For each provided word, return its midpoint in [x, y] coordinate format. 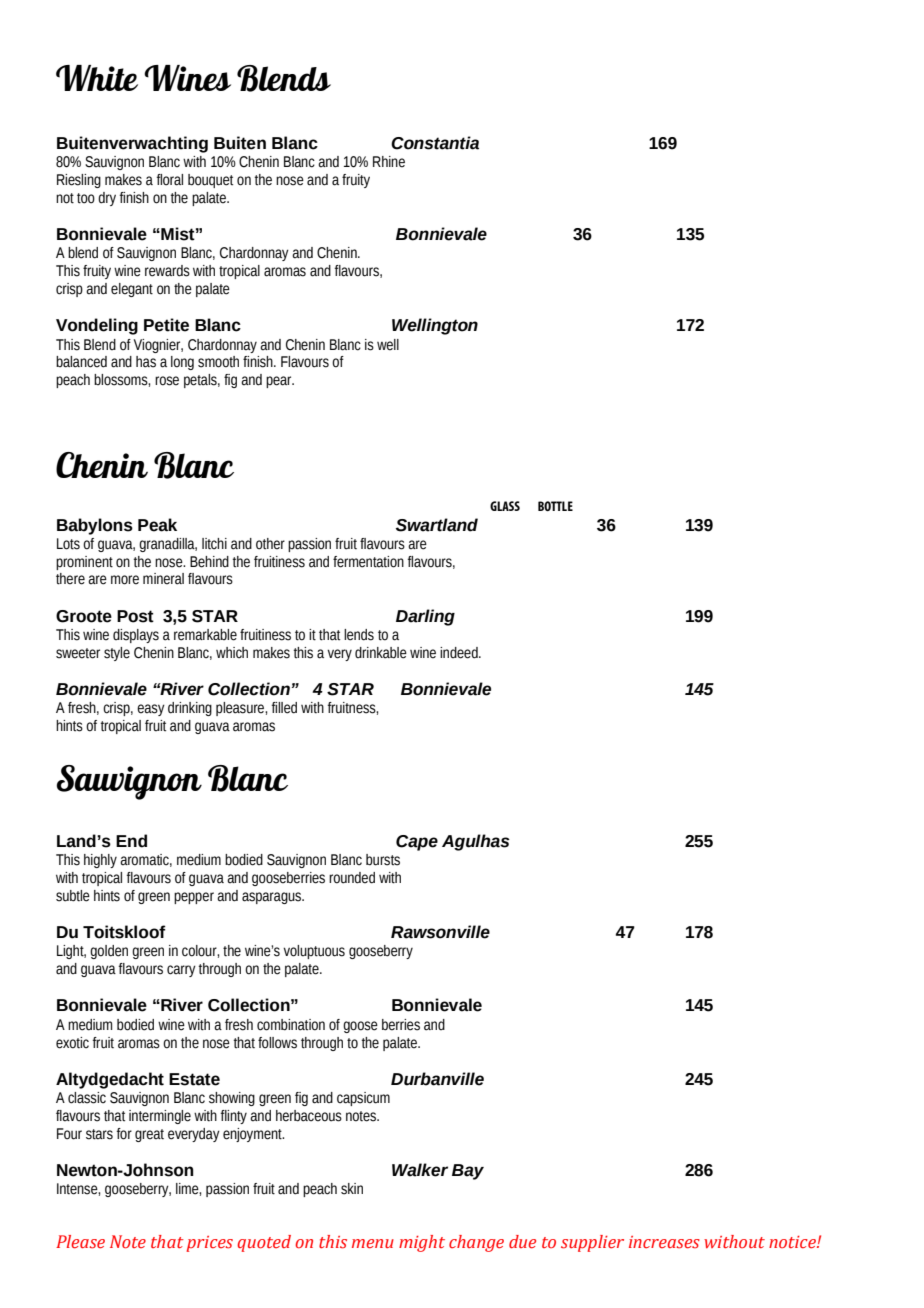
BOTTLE [555, 506]
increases [664, 1242]
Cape [417, 843]
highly [100, 861]
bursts [383, 860]
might [422, 1243]
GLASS [505, 506]
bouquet [210, 181]
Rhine [389, 162]
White [97, 78]
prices [209, 1244]
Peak [157, 525]
